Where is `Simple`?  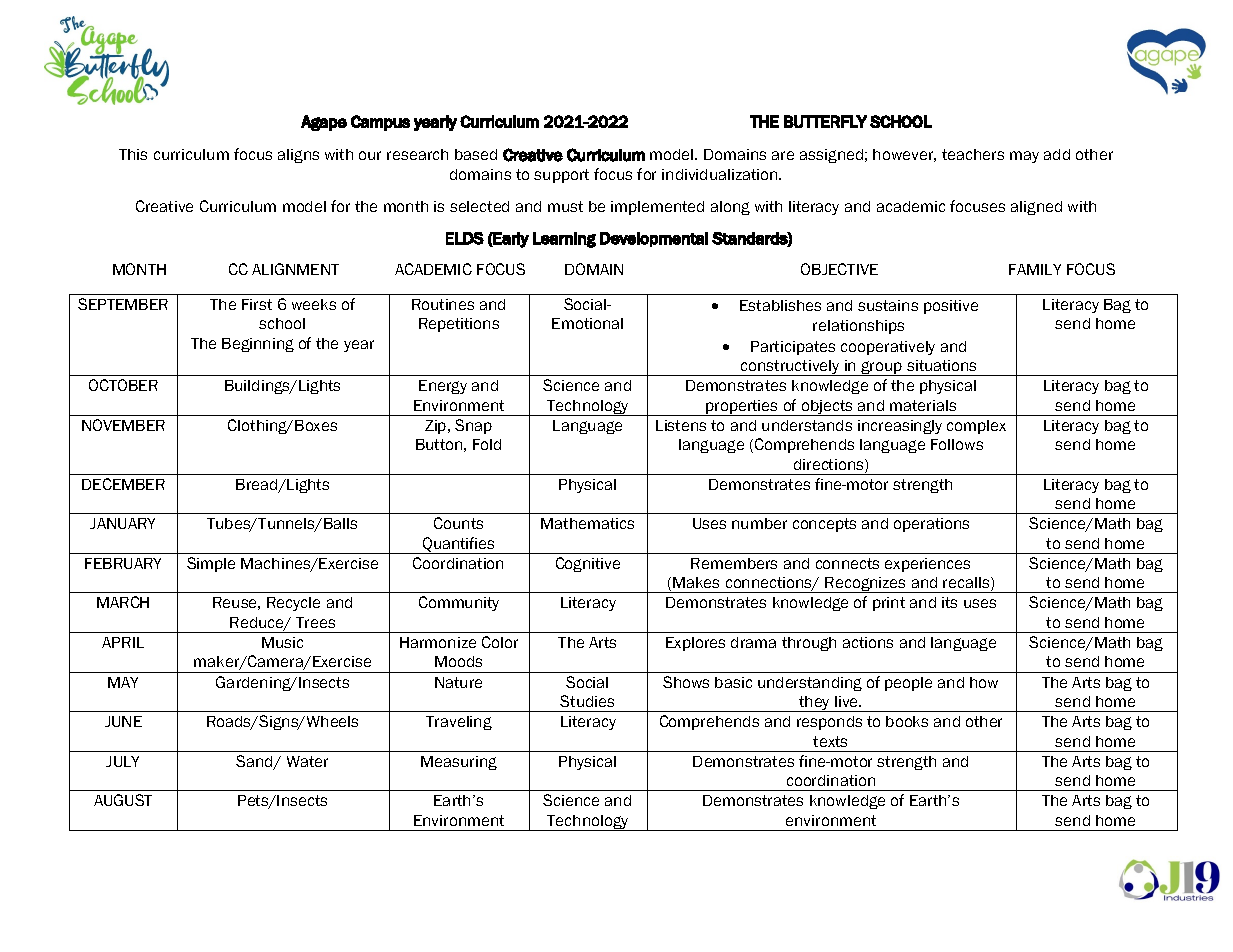 Simple is located at coordinates (211, 564).
